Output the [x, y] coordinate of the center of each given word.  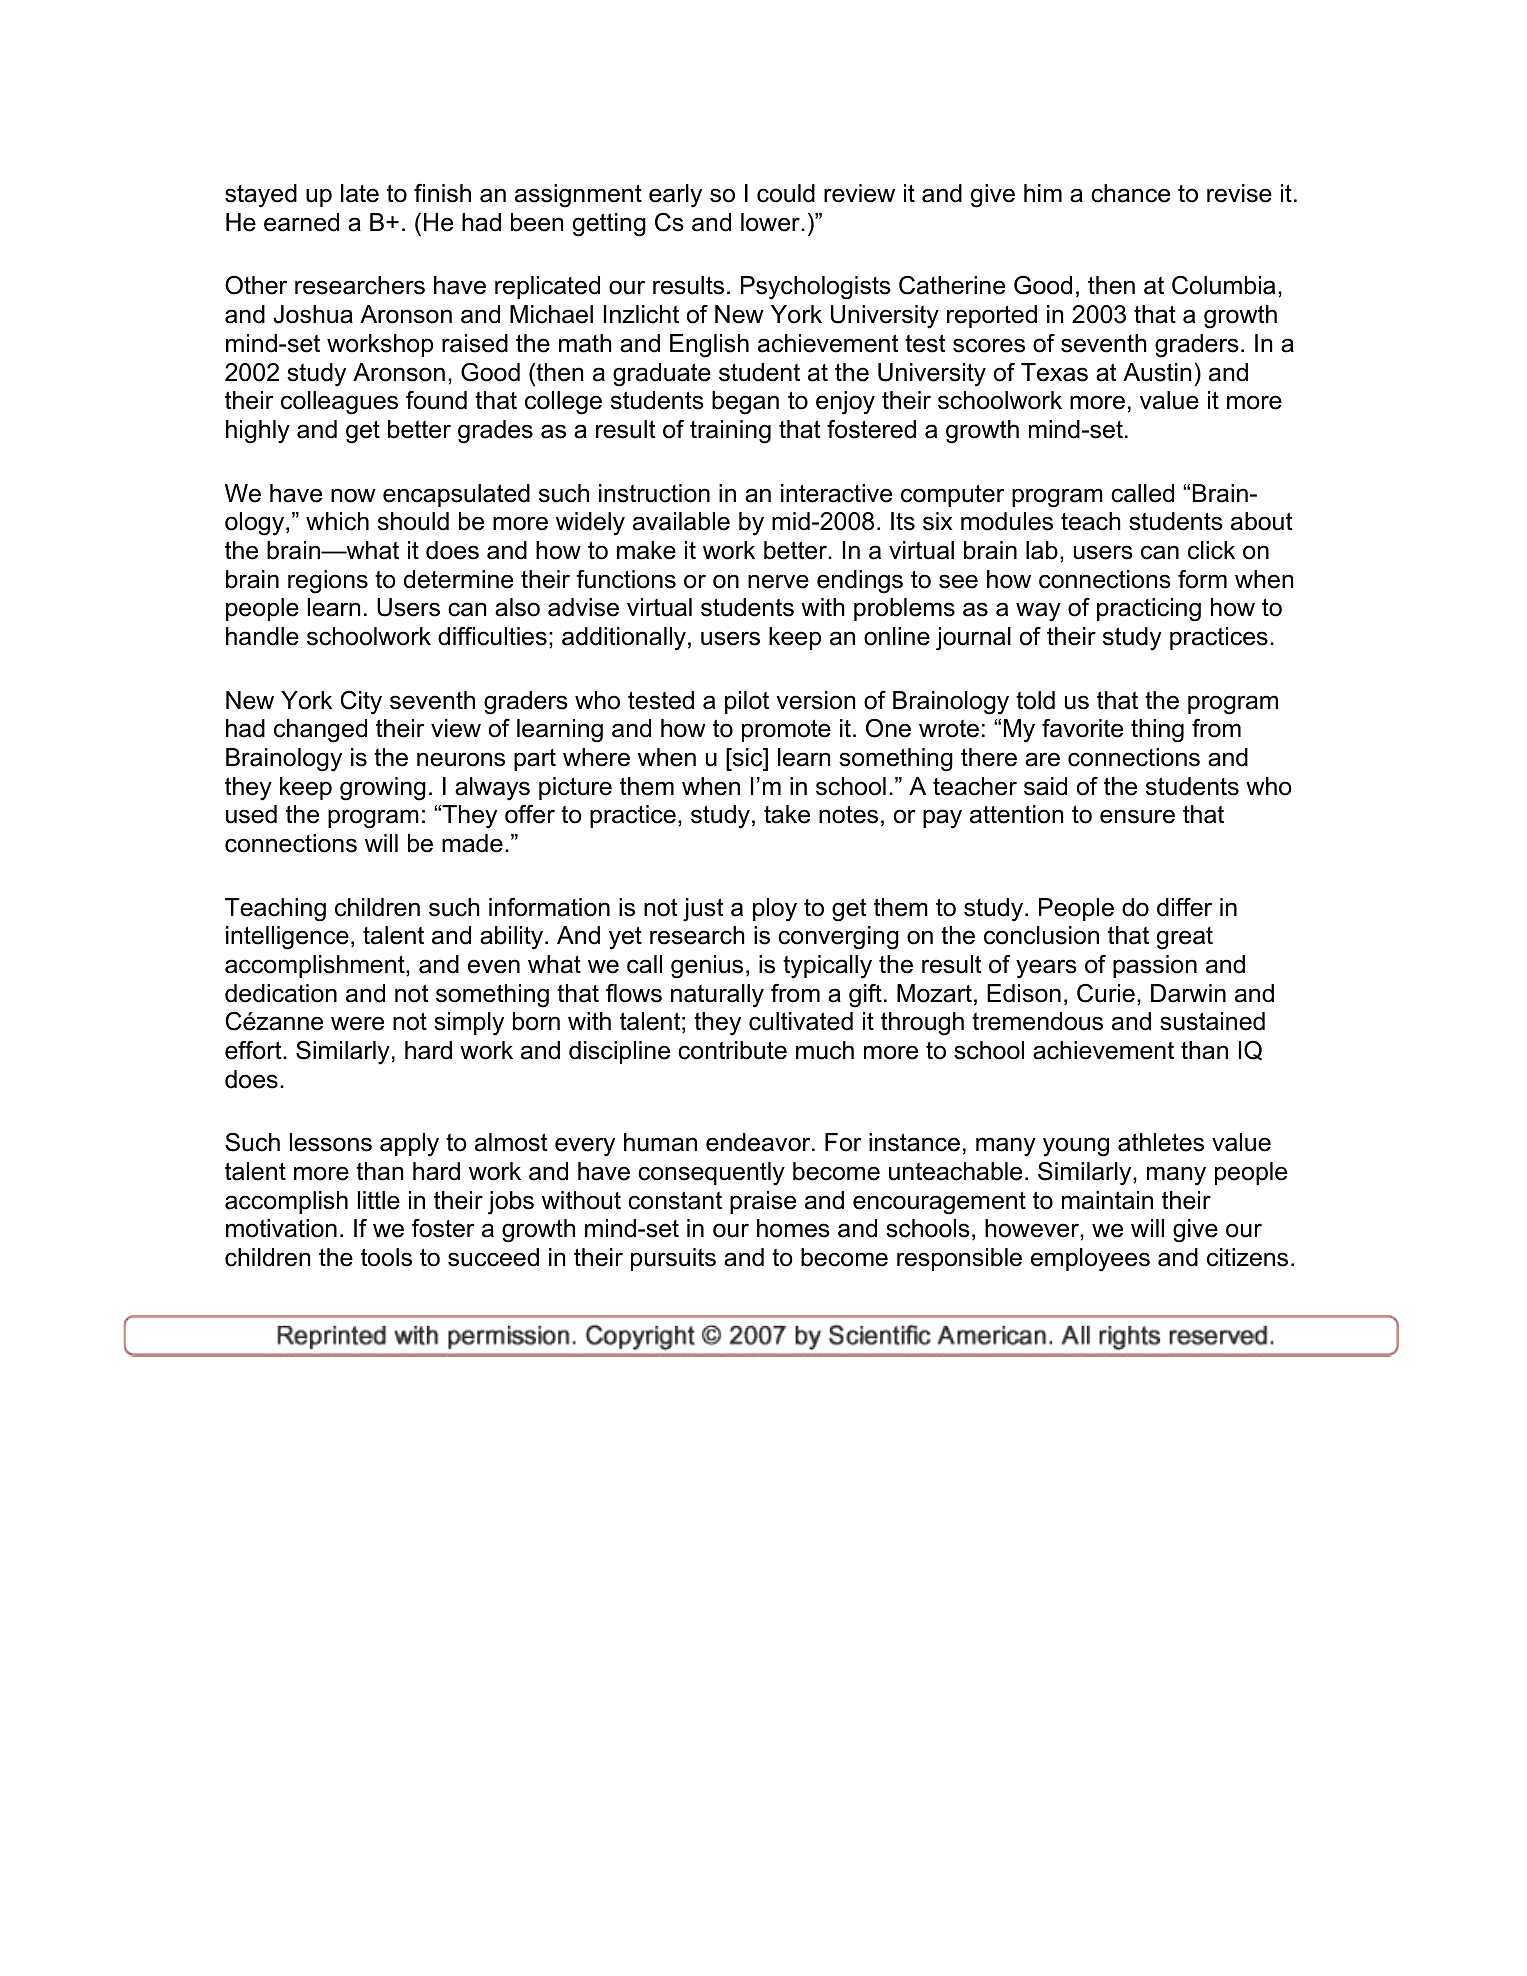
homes [793, 1228]
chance [1130, 193]
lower [771, 222]
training [730, 432]
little [379, 1200]
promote [786, 730]
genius [707, 967]
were [357, 1023]
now [353, 495]
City [361, 703]
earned [301, 222]
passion [1155, 966]
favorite [1082, 728]
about [1261, 521]
